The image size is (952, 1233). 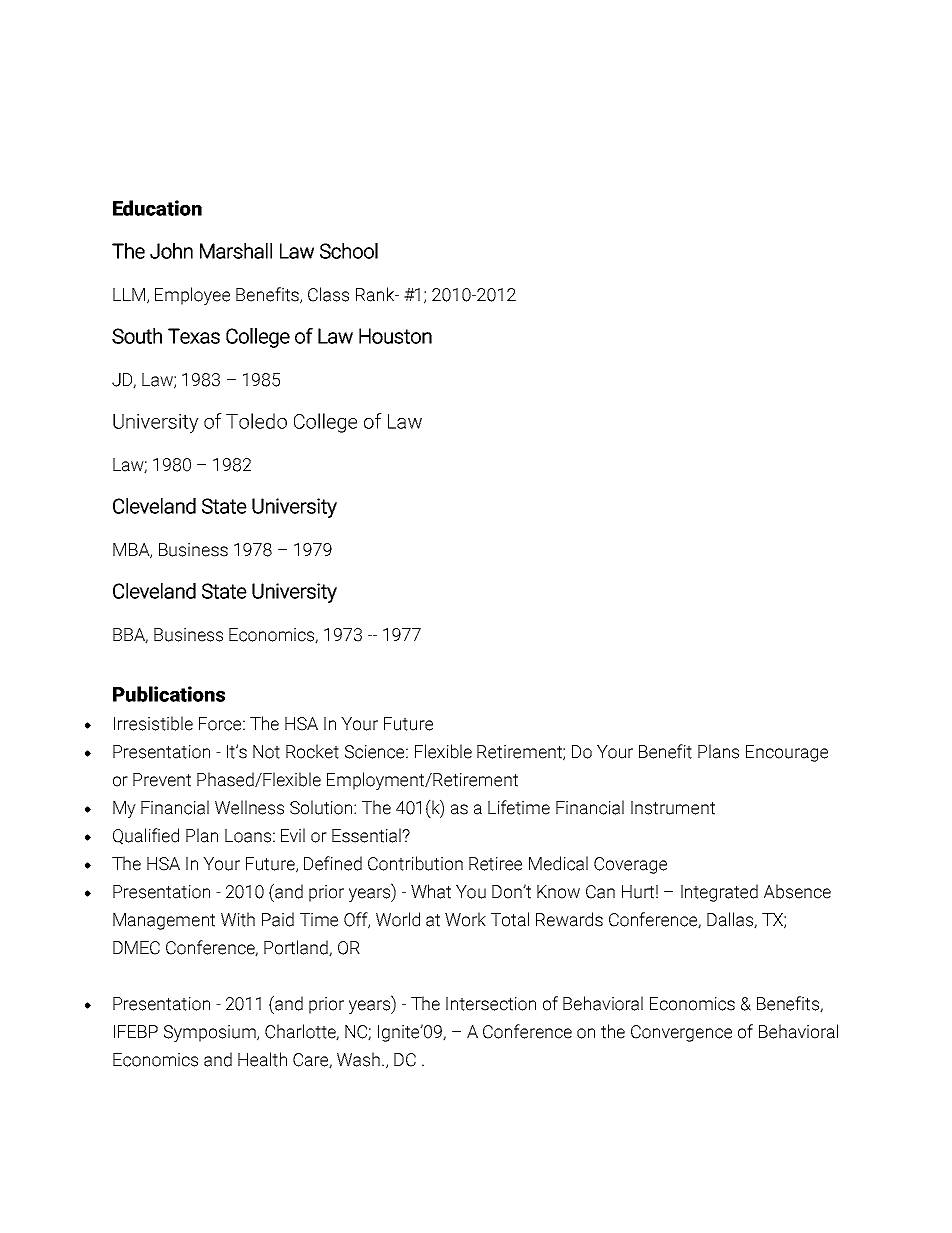 What do you see at coordinates (169, 694) in the screenshot?
I see `Publications` at bounding box center [169, 694].
